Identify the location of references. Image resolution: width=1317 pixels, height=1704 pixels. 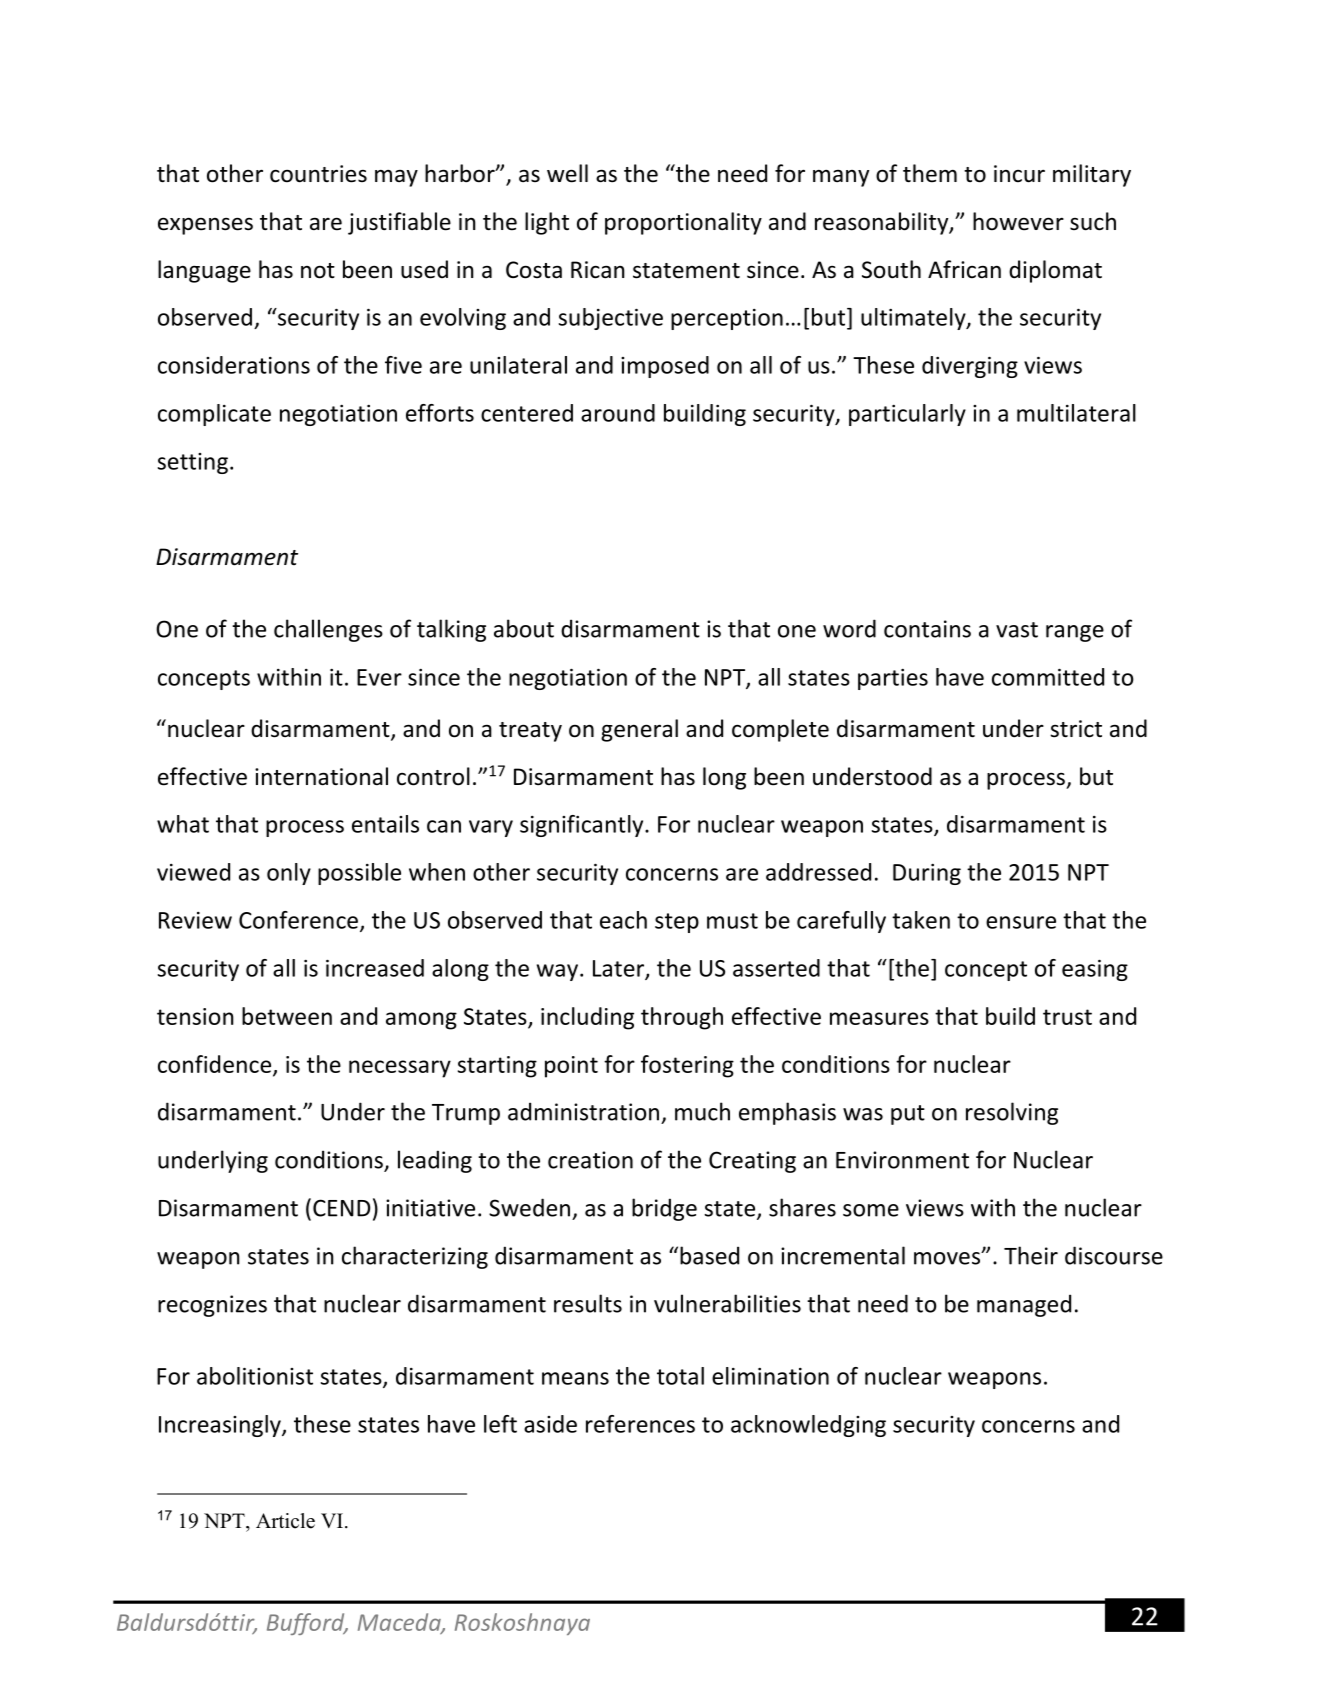
(640, 1424).
